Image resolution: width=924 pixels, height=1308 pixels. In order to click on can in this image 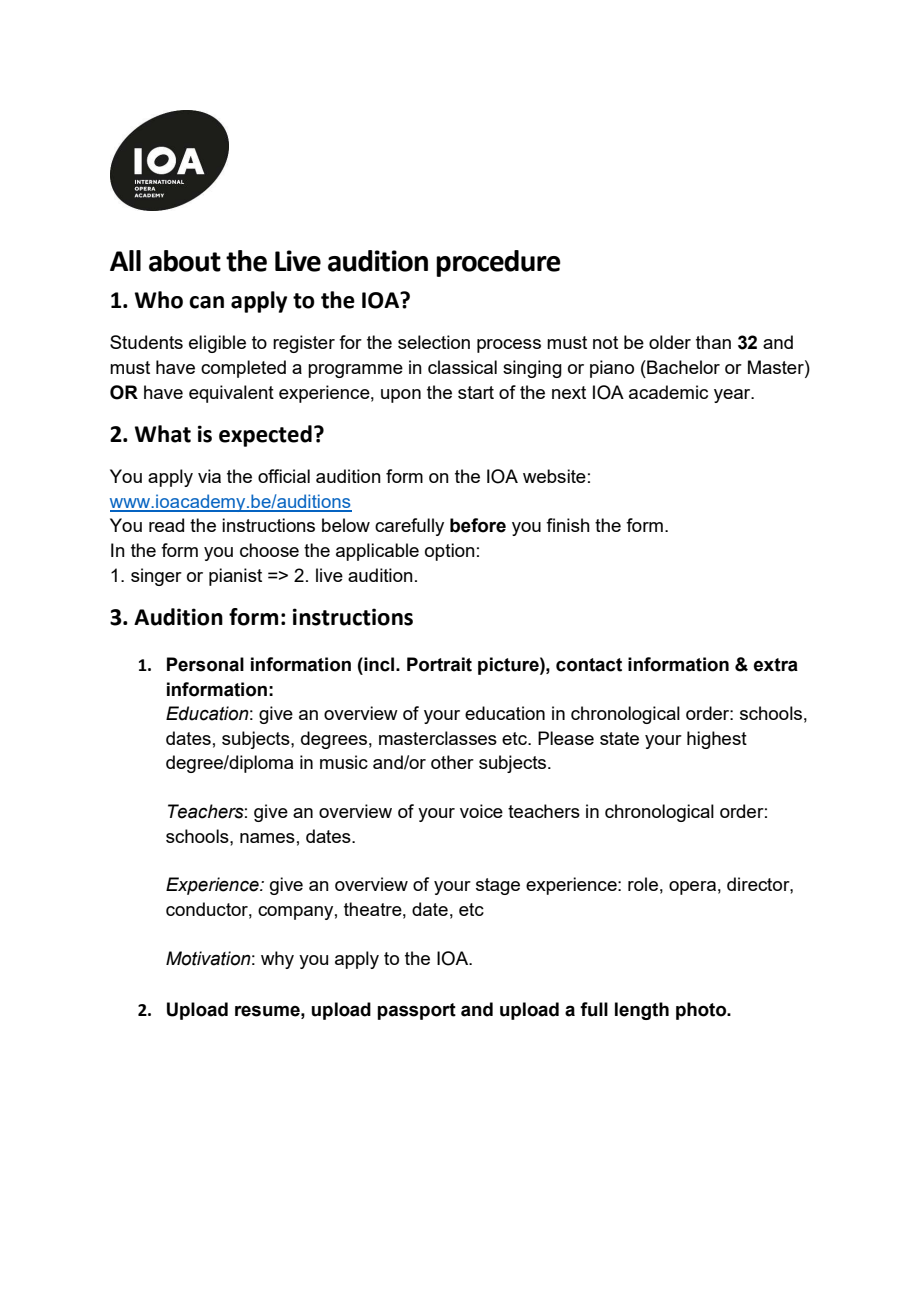, I will do `click(206, 302)`.
